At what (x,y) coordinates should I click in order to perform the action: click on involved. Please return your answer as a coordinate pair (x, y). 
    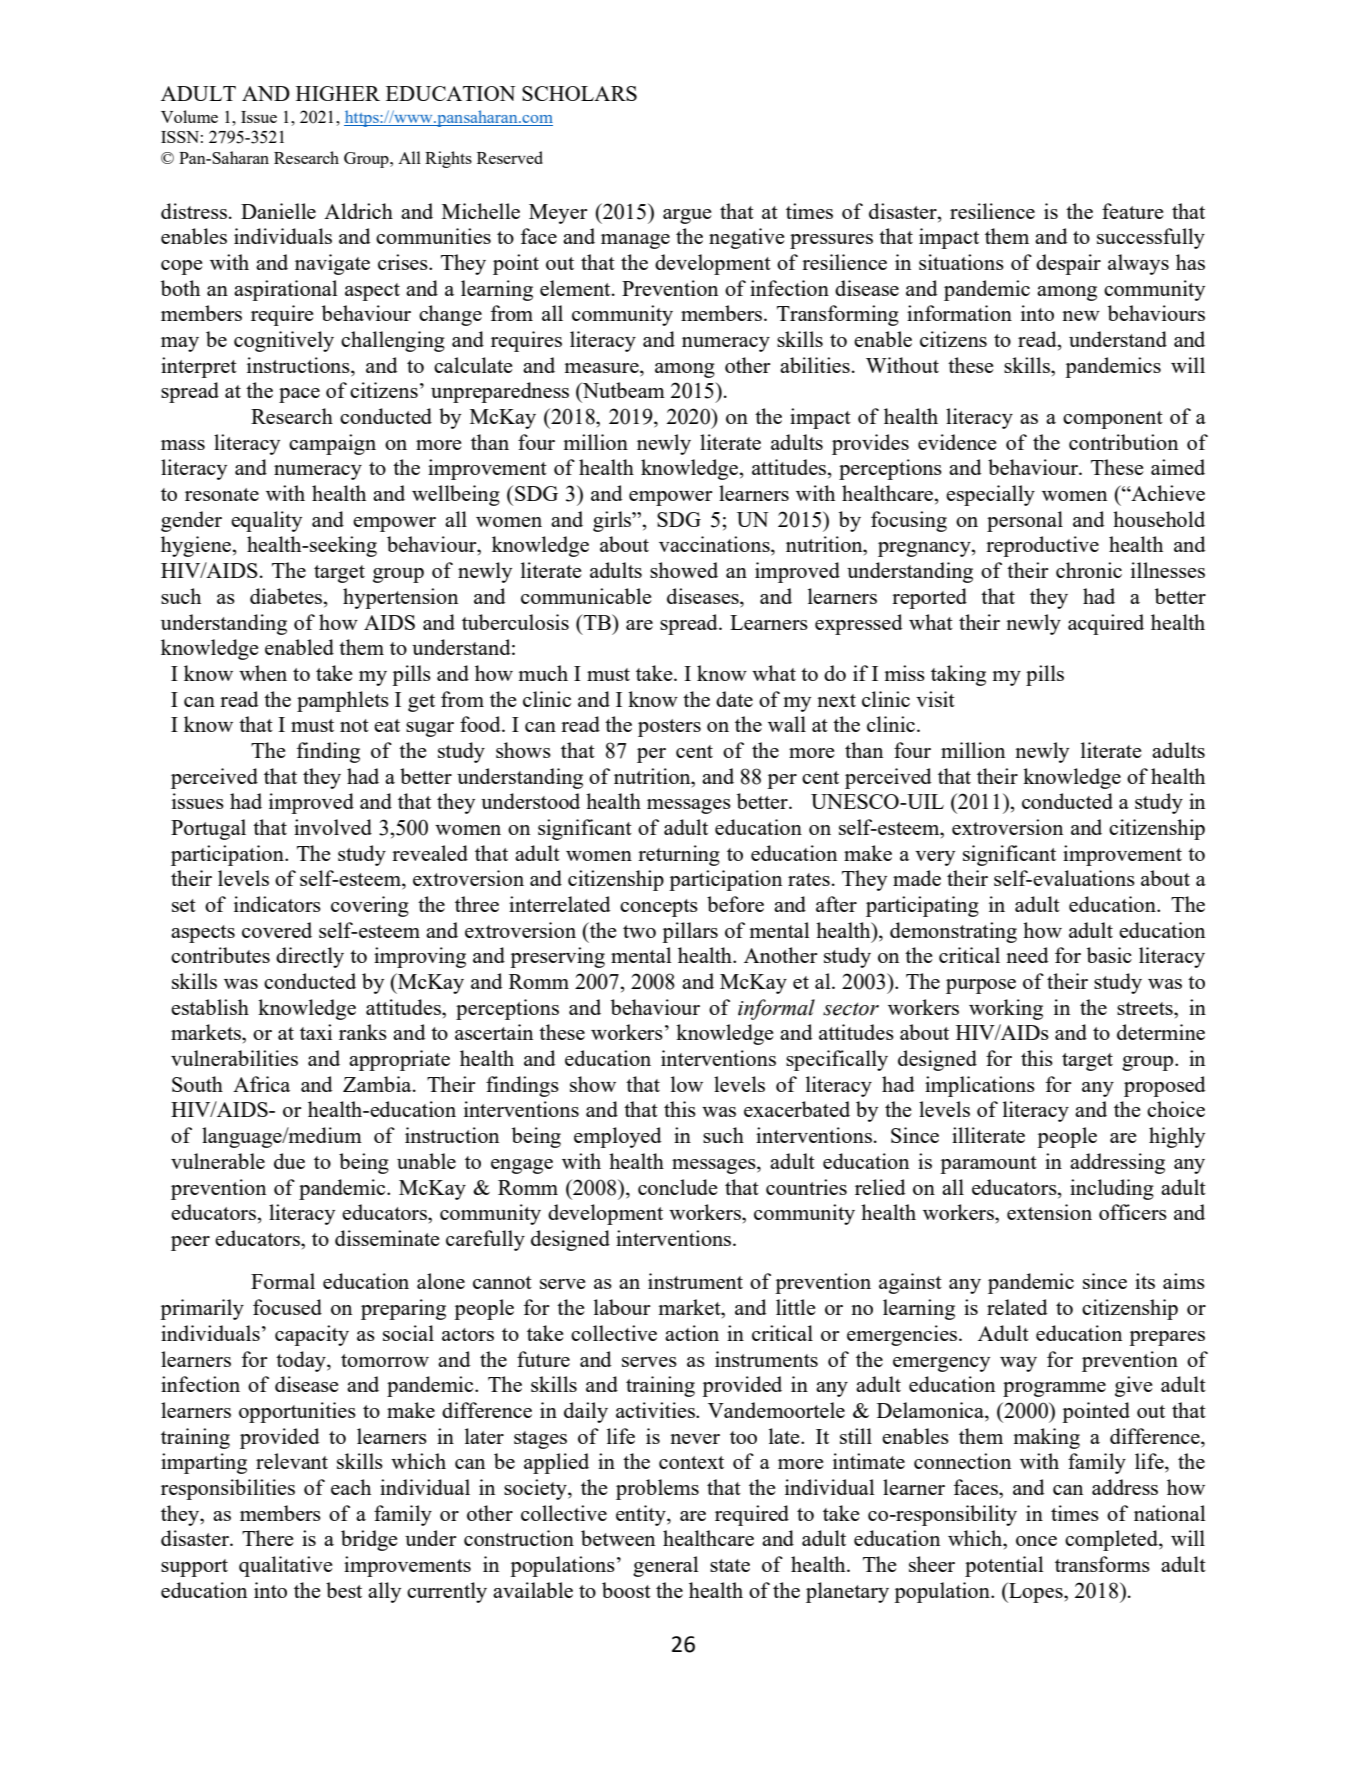
    Looking at the image, I should click on (333, 827).
